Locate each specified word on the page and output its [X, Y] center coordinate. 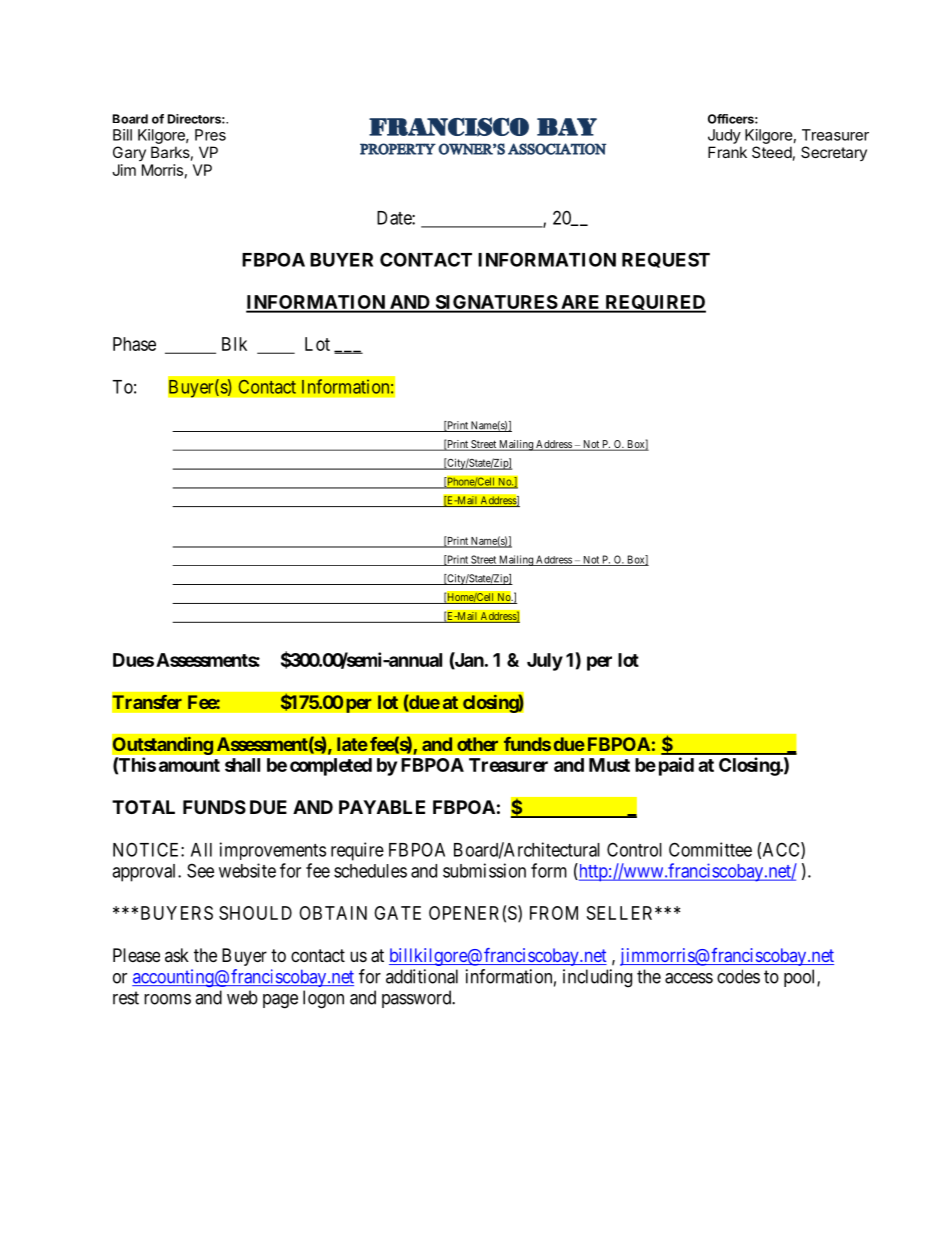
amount [189, 765]
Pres [210, 135]
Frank [727, 152]
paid [676, 766]
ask [177, 955]
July [545, 662]
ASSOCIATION [557, 149]
